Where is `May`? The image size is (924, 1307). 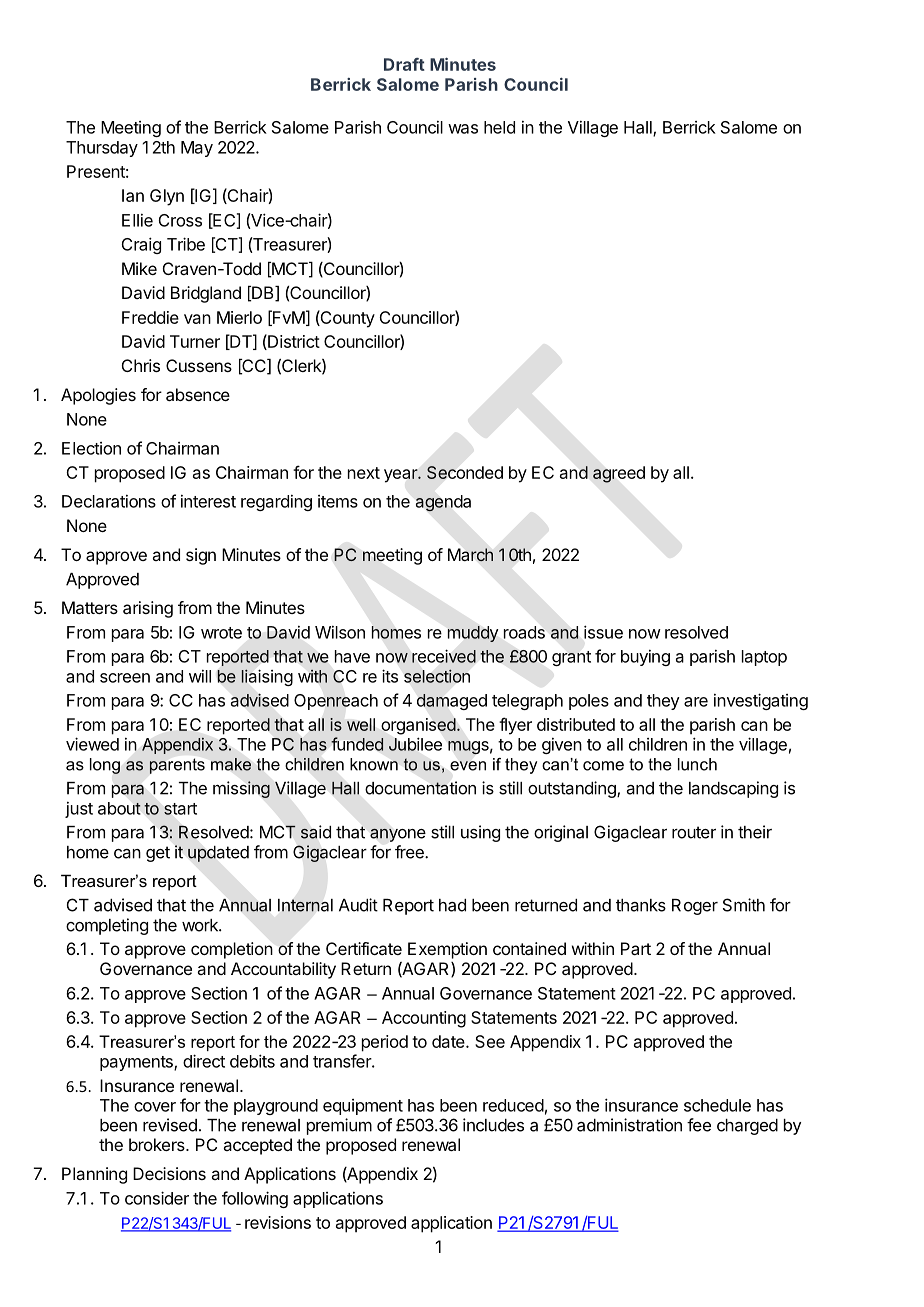 May is located at coordinates (197, 149).
